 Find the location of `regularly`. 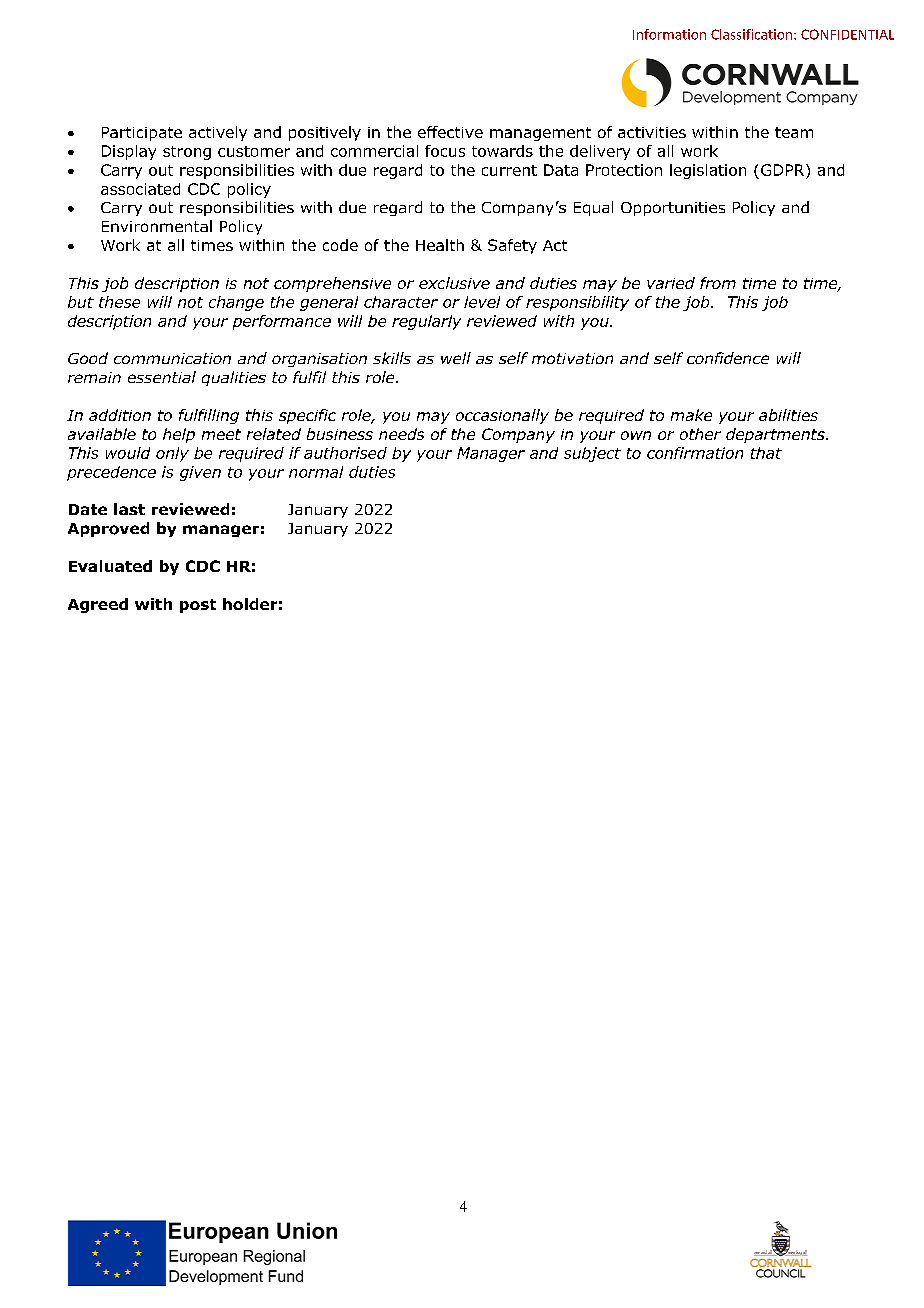

regularly is located at coordinates (426, 322).
